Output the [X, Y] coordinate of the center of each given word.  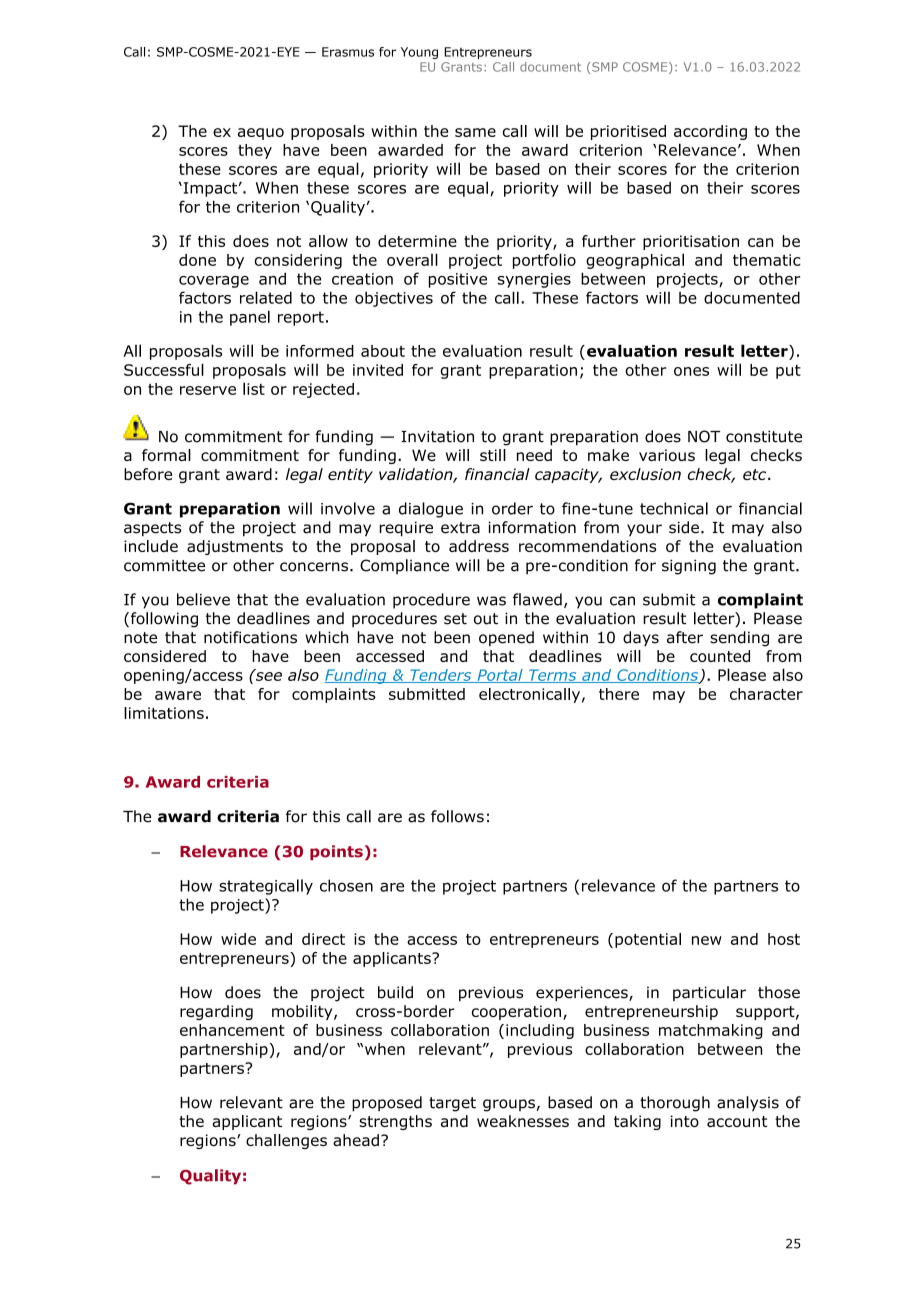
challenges [286, 1141]
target [452, 1104]
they [255, 151]
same [475, 132]
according [710, 132]
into [684, 1121]
